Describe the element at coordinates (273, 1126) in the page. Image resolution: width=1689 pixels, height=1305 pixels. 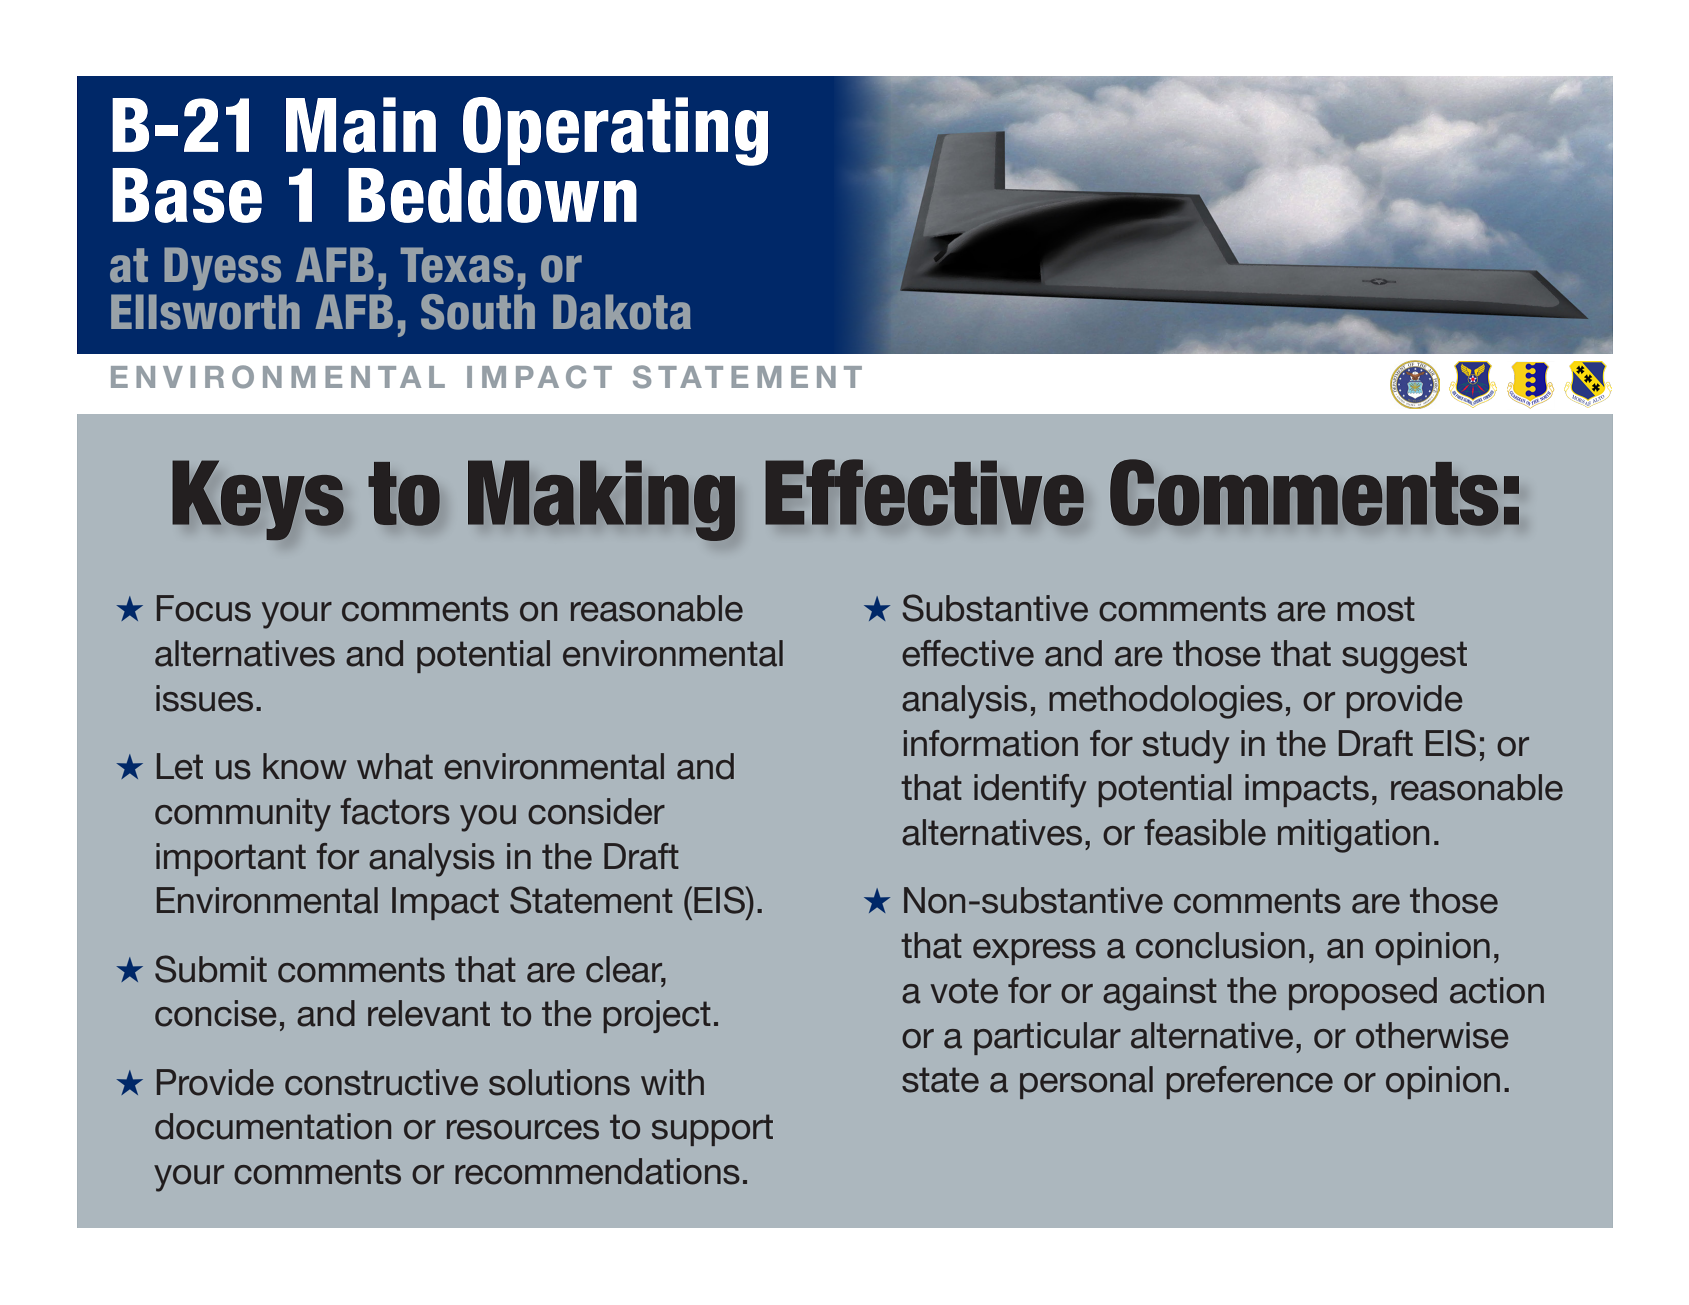
I see `documentation` at that location.
